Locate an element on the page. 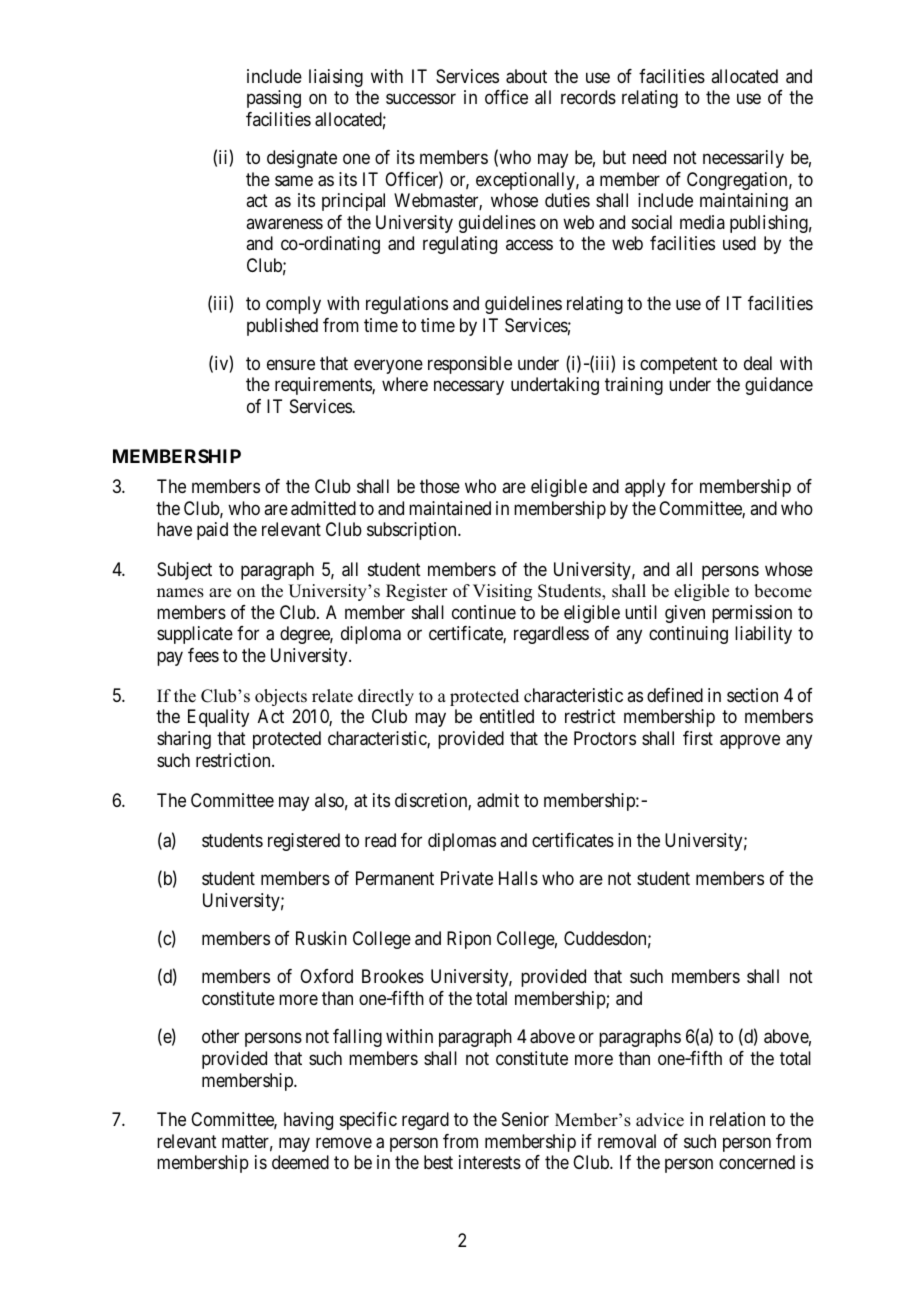  necessarily is located at coordinates (743, 159).
